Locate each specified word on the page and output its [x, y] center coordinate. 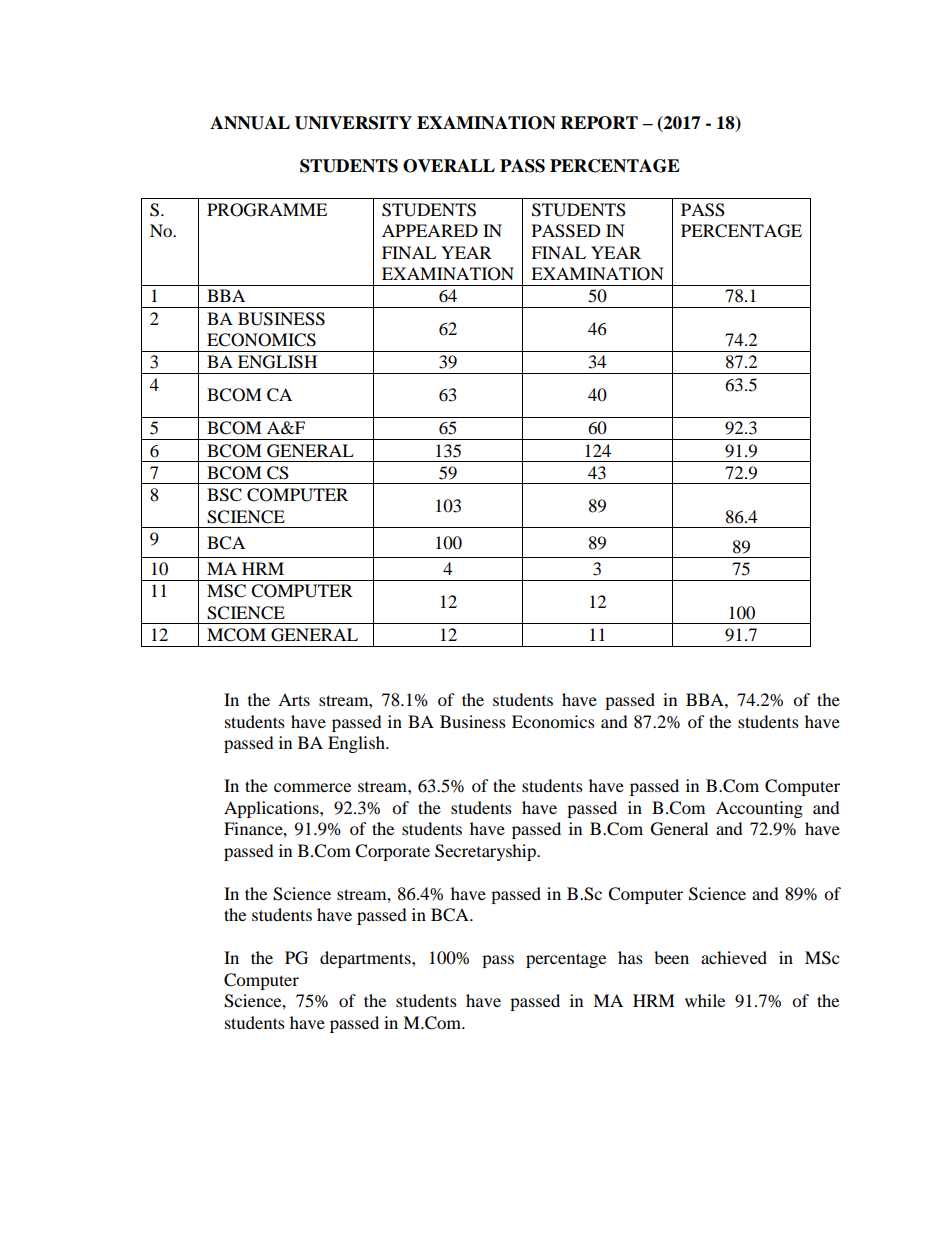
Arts [294, 699]
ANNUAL [250, 123]
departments [366, 959]
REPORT [599, 123]
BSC [224, 495]
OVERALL [449, 166]
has [630, 957]
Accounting [759, 809]
